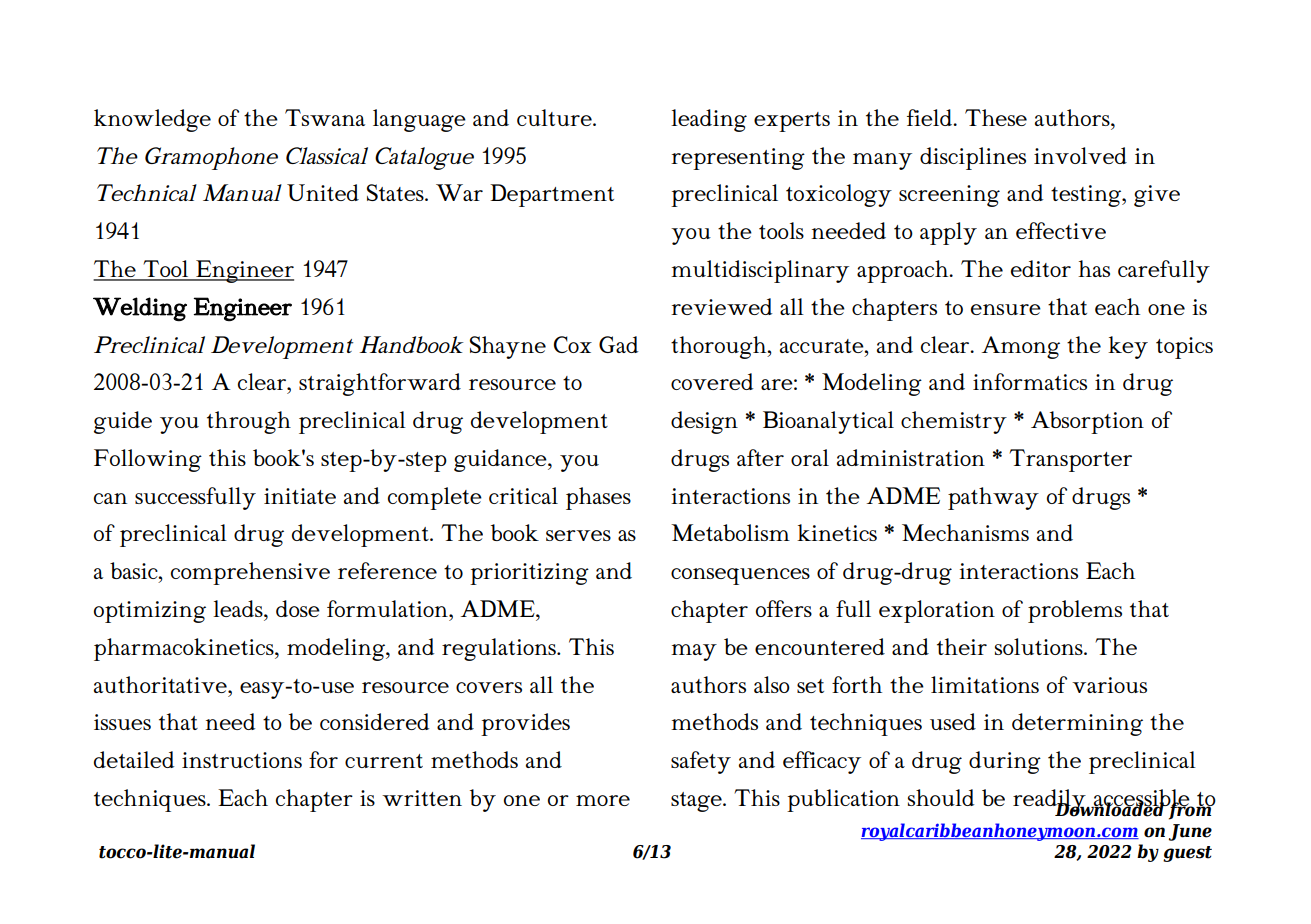 The width and height of the screenshot is (1311, 924). What do you see at coordinates (709, 120) in the screenshot?
I see `leading` at bounding box center [709, 120].
